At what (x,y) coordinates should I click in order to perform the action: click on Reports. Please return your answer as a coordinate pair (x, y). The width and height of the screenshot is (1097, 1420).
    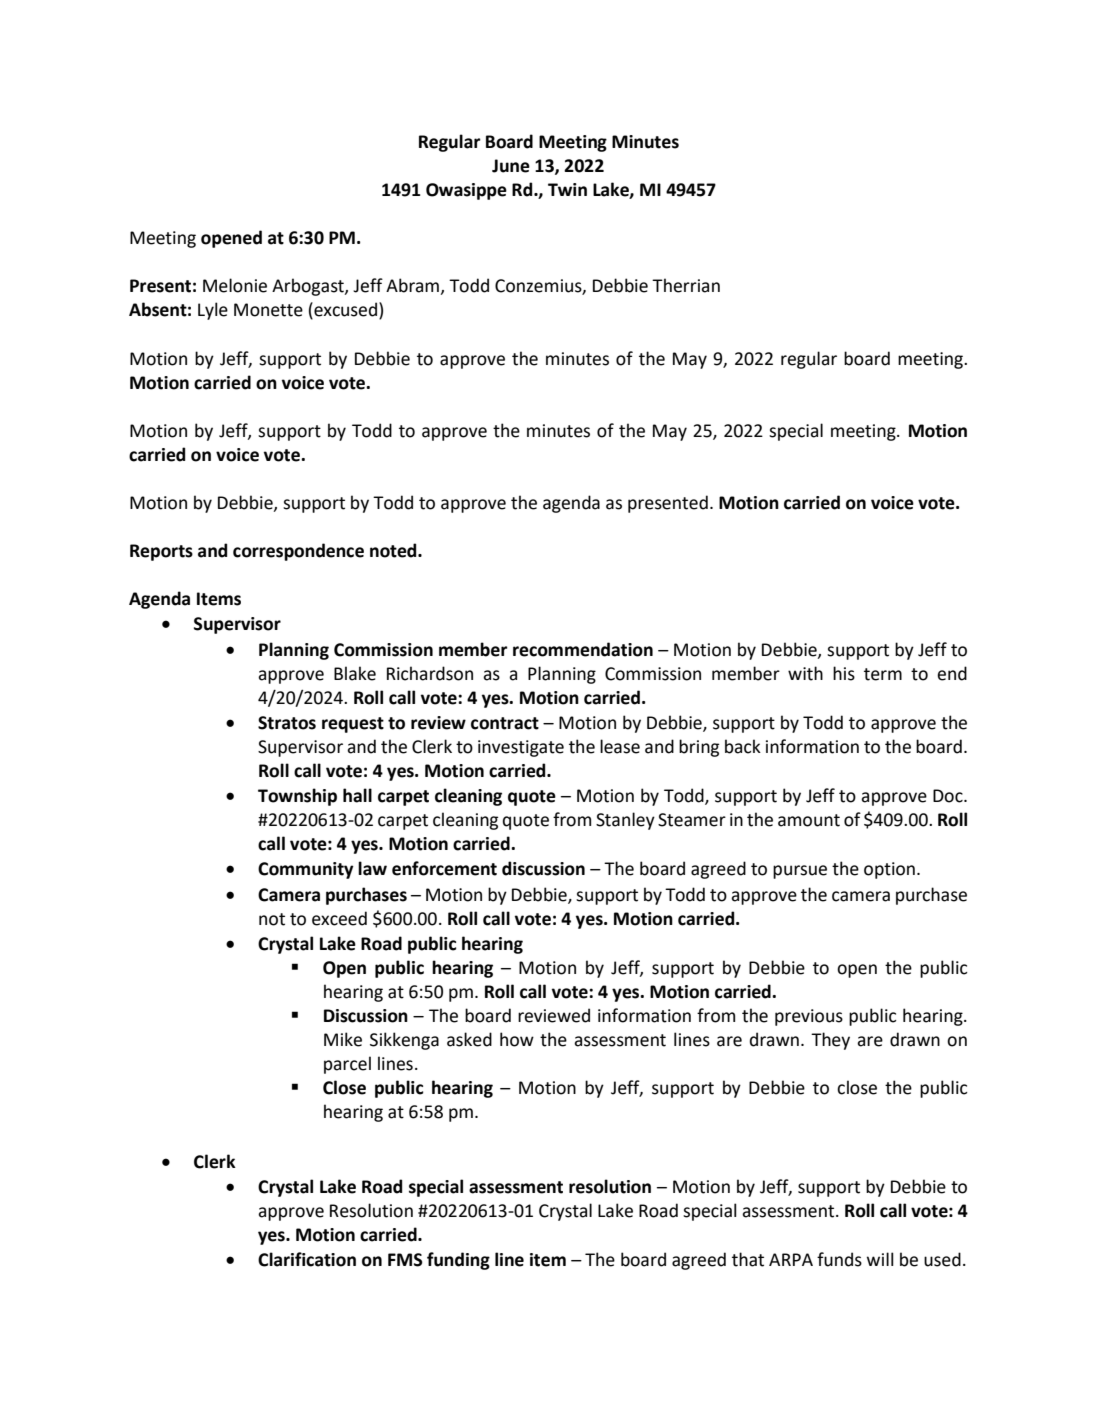
    Looking at the image, I should click on (161, 552).
